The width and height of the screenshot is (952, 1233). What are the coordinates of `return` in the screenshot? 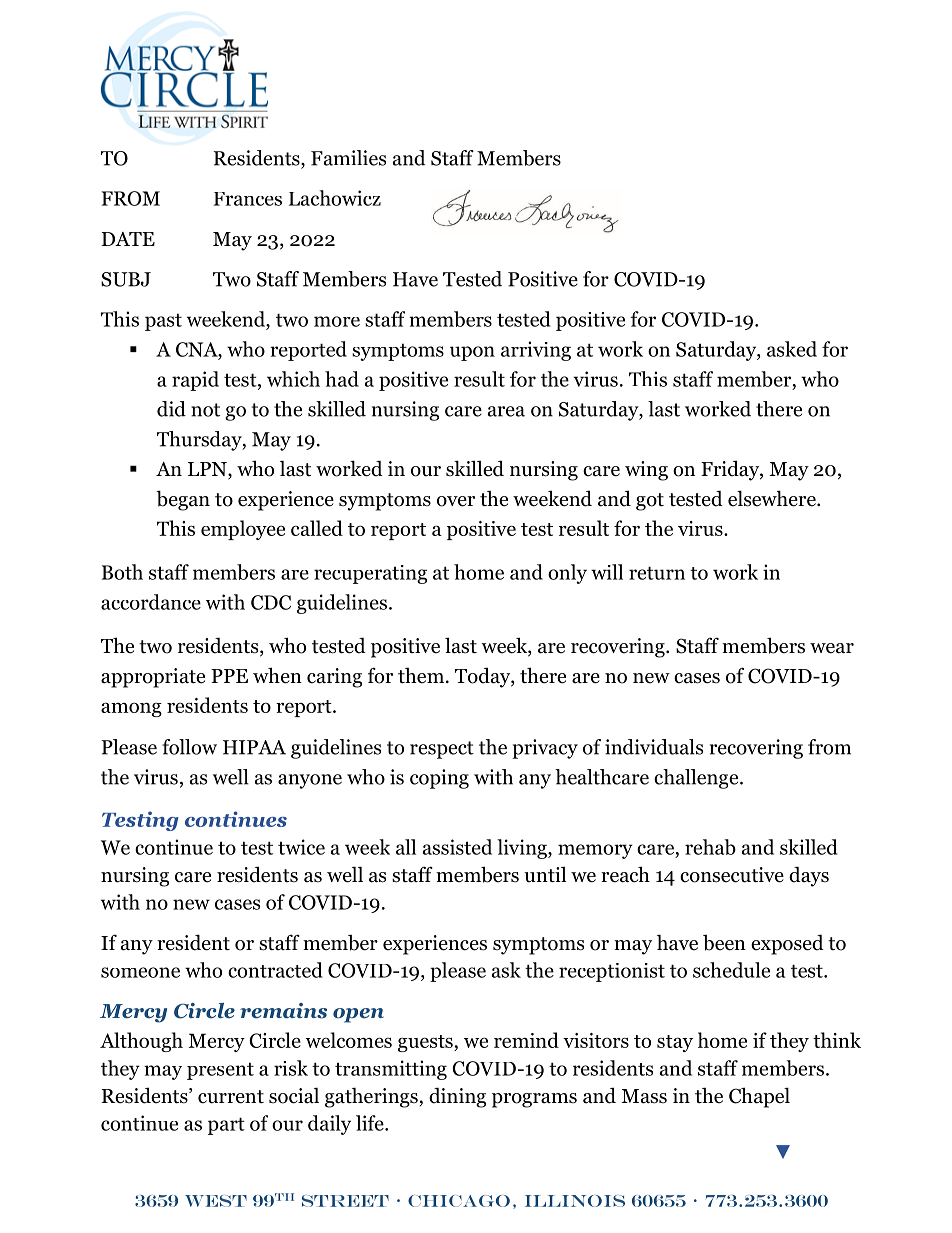 It's located at (657, 573).
